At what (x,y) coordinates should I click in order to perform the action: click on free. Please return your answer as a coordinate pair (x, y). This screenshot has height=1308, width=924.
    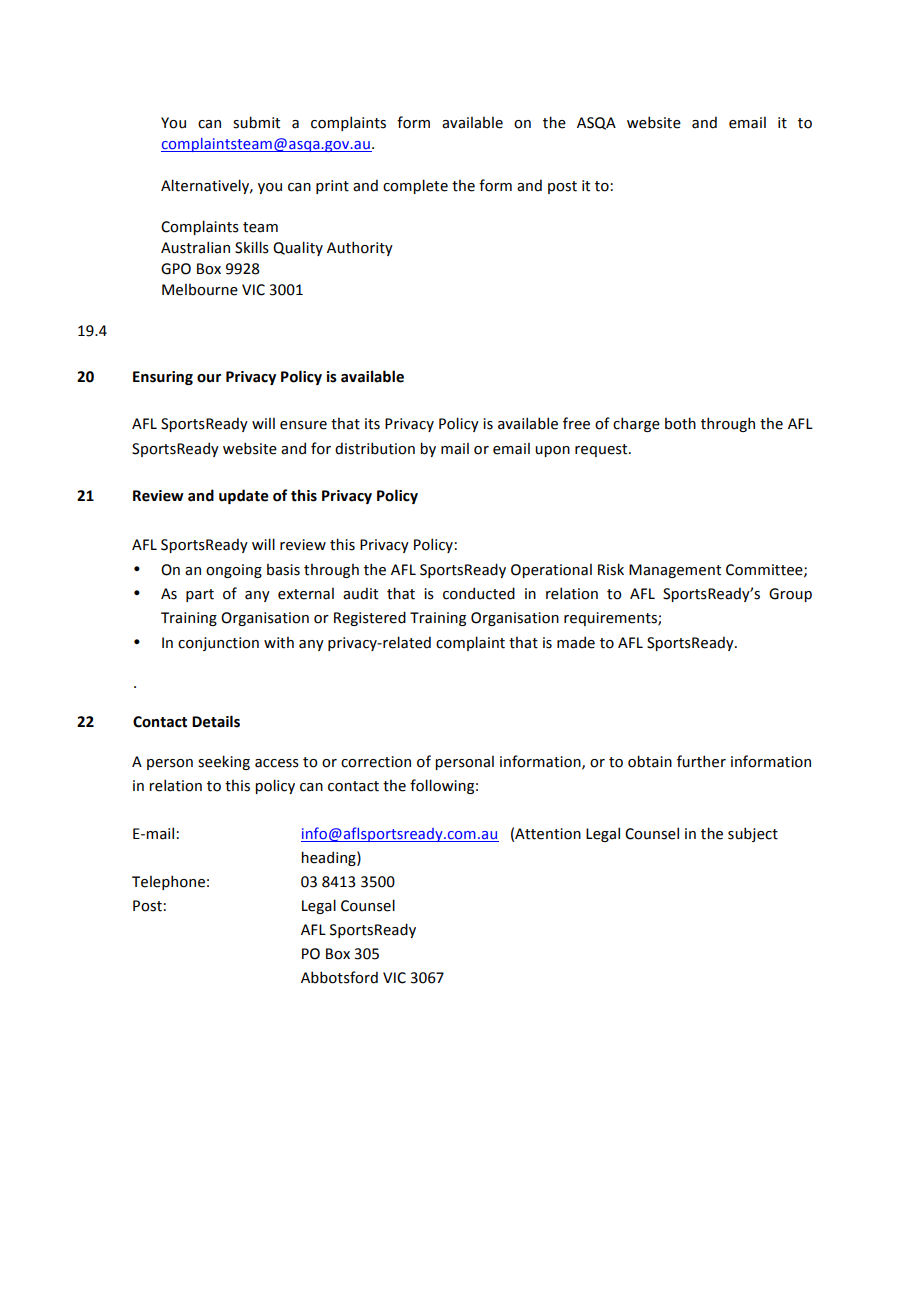
    Looking at the image, I should click on (576, 423).
